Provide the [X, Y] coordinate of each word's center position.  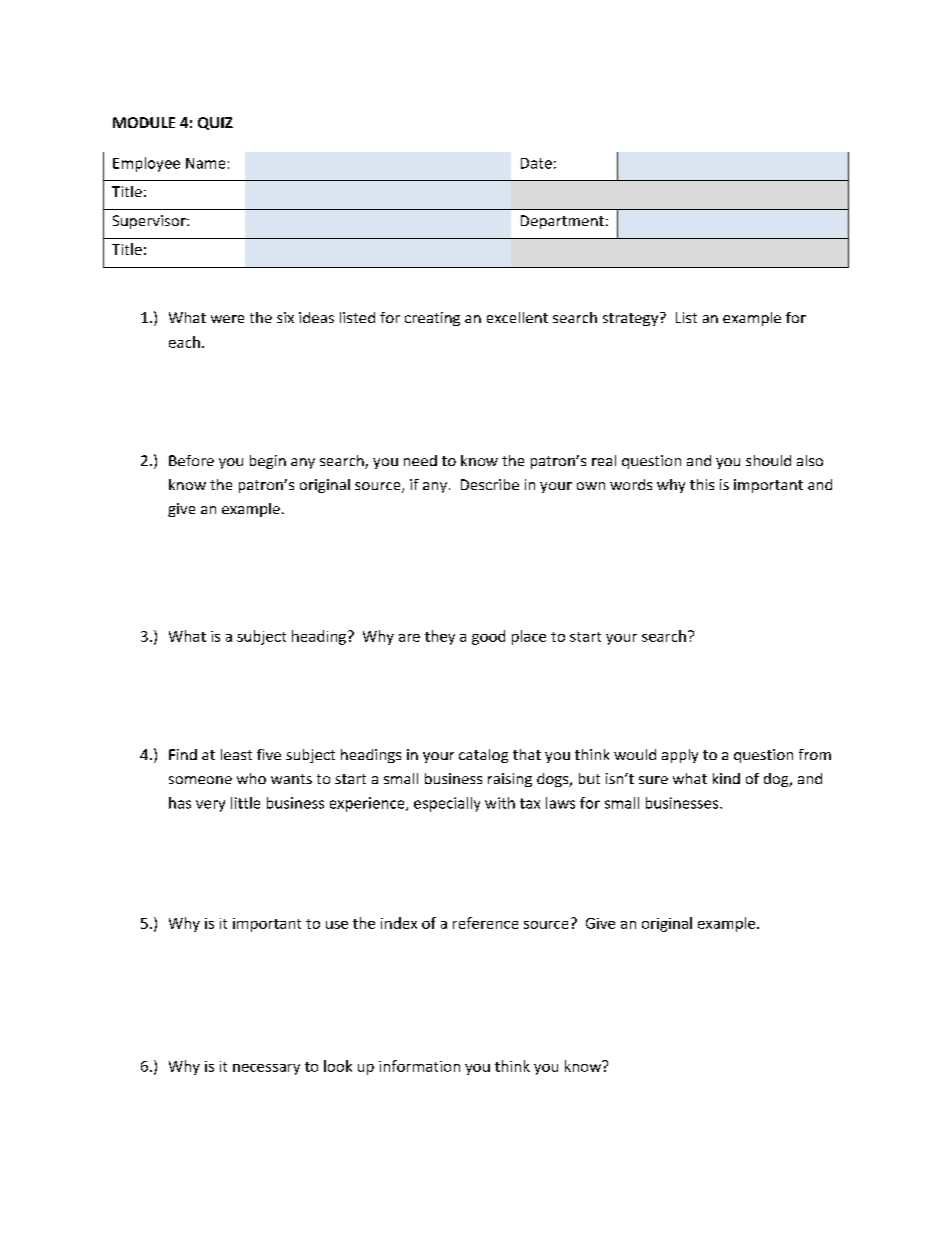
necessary [266, 1069]
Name [205, 163]
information [419, 1066]
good [488, 637]
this [702, 484]
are [409, 638]
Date [536, 163]
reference [485, 923]
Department [562, 222]
